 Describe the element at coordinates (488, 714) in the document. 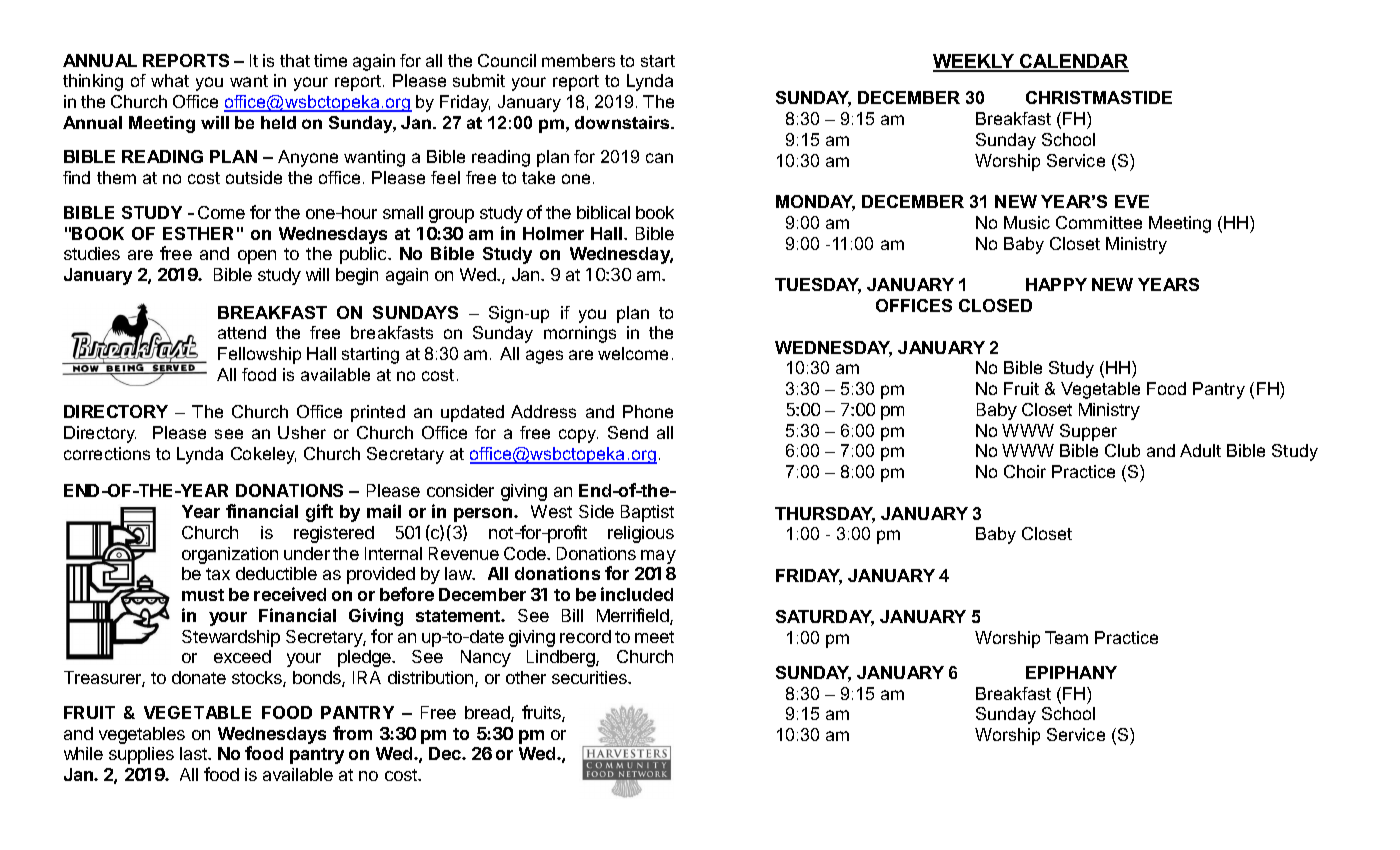

I see `bread` at that location.
